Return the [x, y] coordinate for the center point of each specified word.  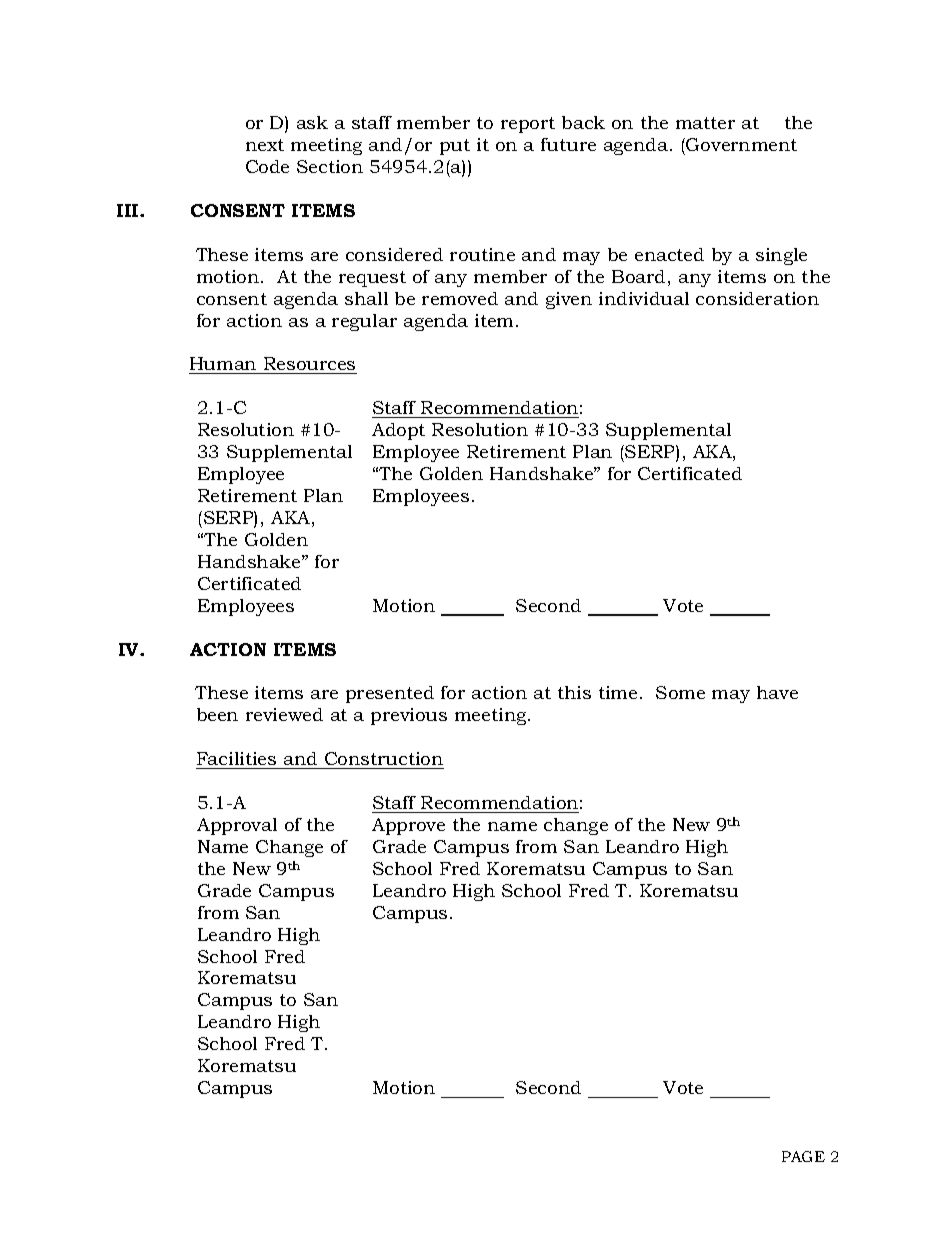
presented [390, 694]
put [455, 147]
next [265, 145]
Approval [237, 826]
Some [680, 692]
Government [740, 144]
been [217, 714]
